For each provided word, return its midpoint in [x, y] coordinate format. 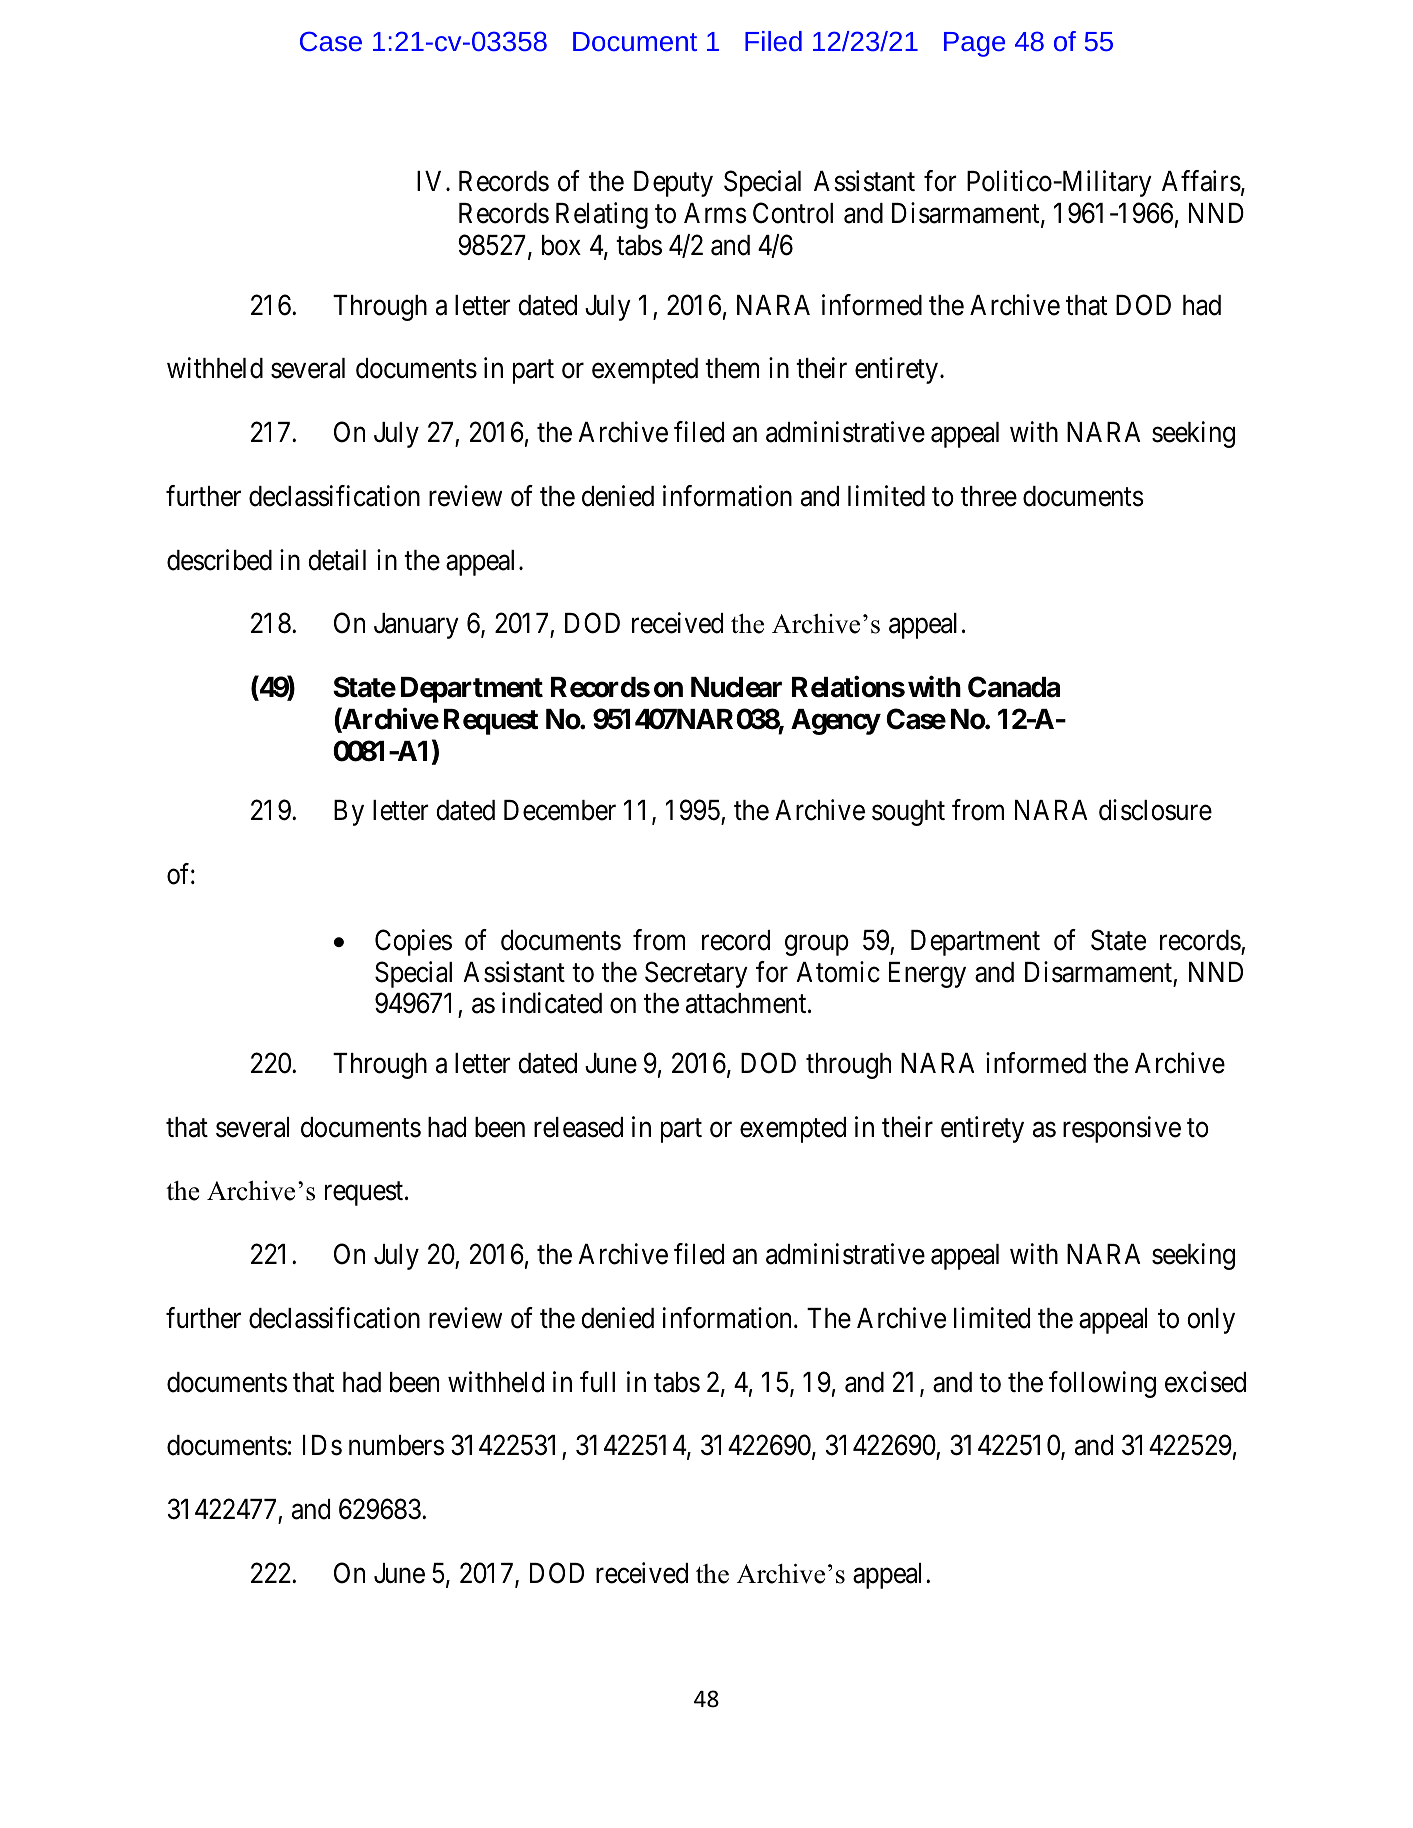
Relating [602, 215]
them [732, 368]
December [560, 810]
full [597, 1381]
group [817, 945]
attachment [747, 1003]
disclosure [1155, 810]
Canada [1014, 687]
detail [337, 560]
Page [974, 44]
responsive [1122, 1129]
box [561, 245]
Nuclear [736, 687]
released [578, 1127]
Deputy [673, 184]
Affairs [1201, 181]
